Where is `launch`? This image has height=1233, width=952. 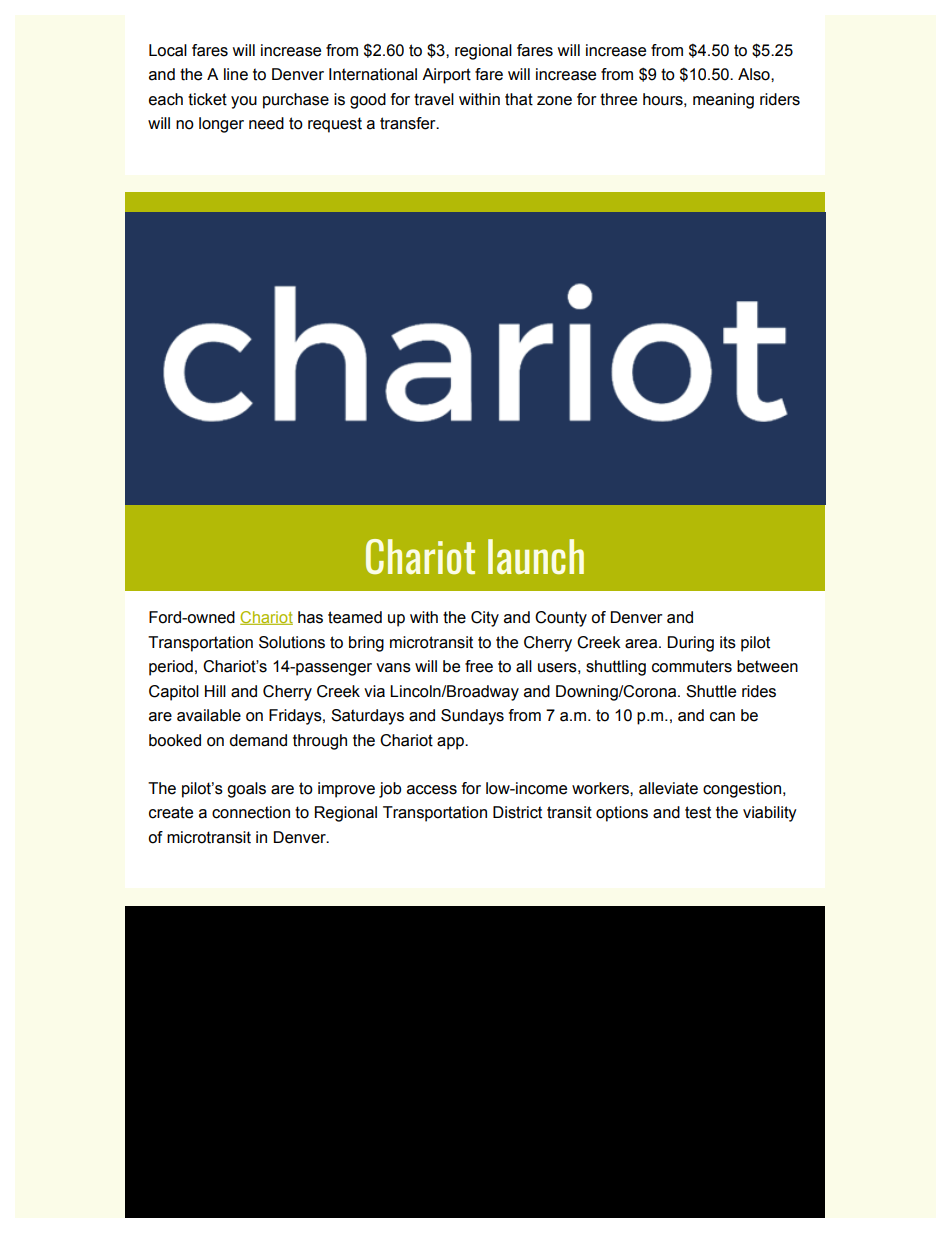 launch is located at coordinates (536, 556).
